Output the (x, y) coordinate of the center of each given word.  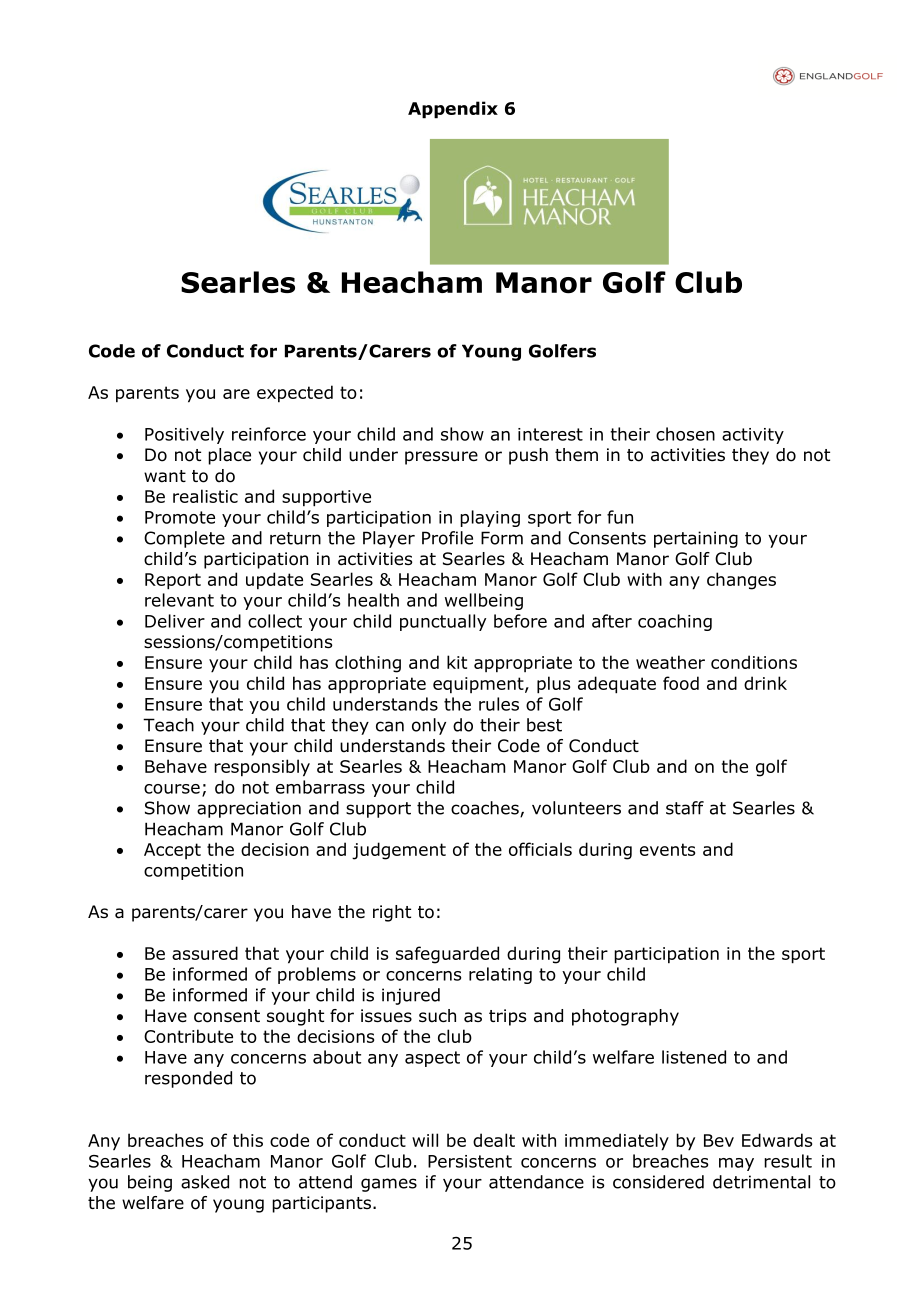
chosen (685, 434)
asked (205, 1182)
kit (457, 662)
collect (275, 621)
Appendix (453, 110)
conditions (754, 662)
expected (295, 394)
